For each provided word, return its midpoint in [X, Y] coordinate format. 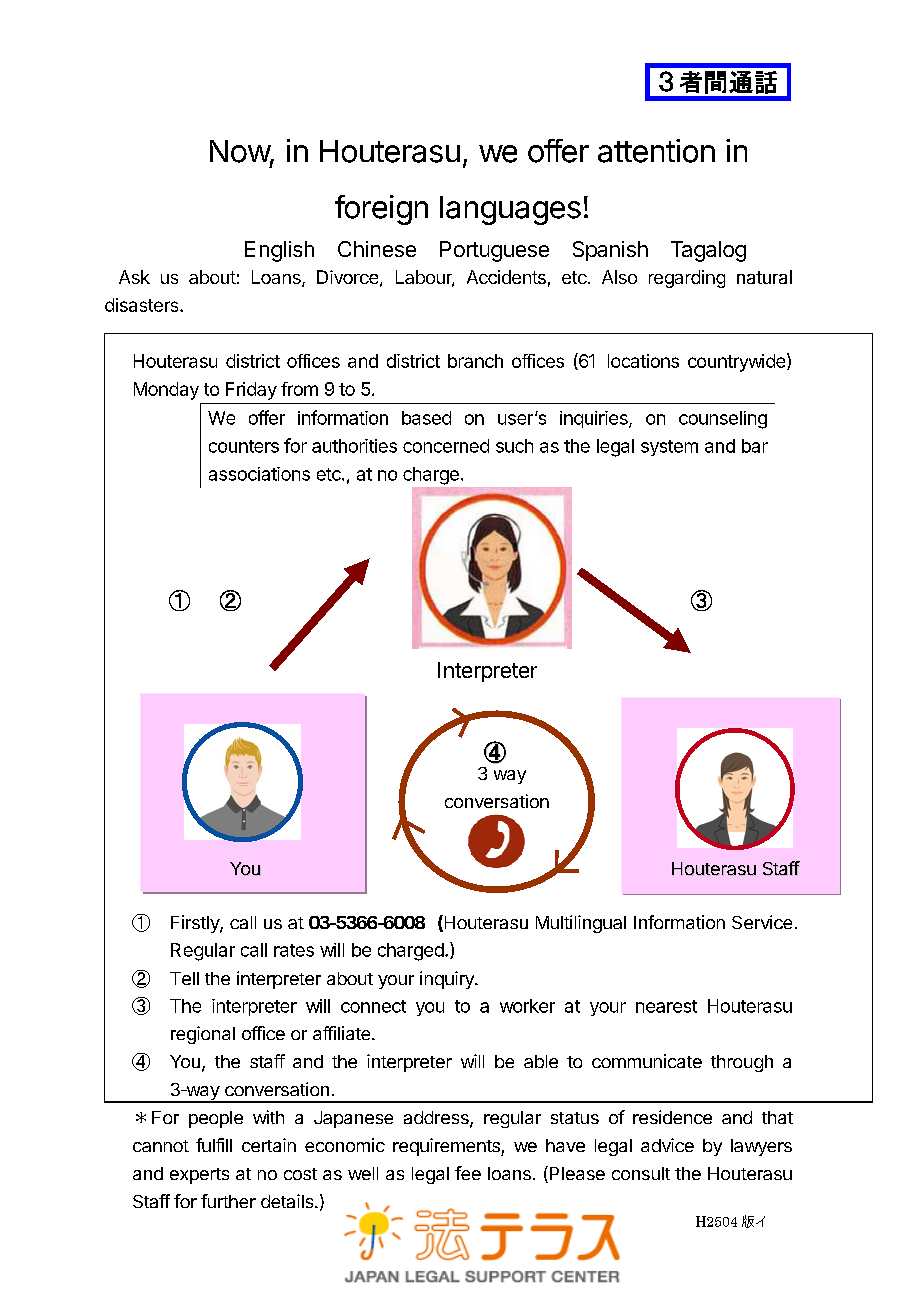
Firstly [196, 924]
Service [762, 922]
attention [656, 151]
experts [199, 1176]
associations [259, 474]
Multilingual [581, 924]
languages [510, 210]
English [279, 251]
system [669, 448]
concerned [446, 446]
